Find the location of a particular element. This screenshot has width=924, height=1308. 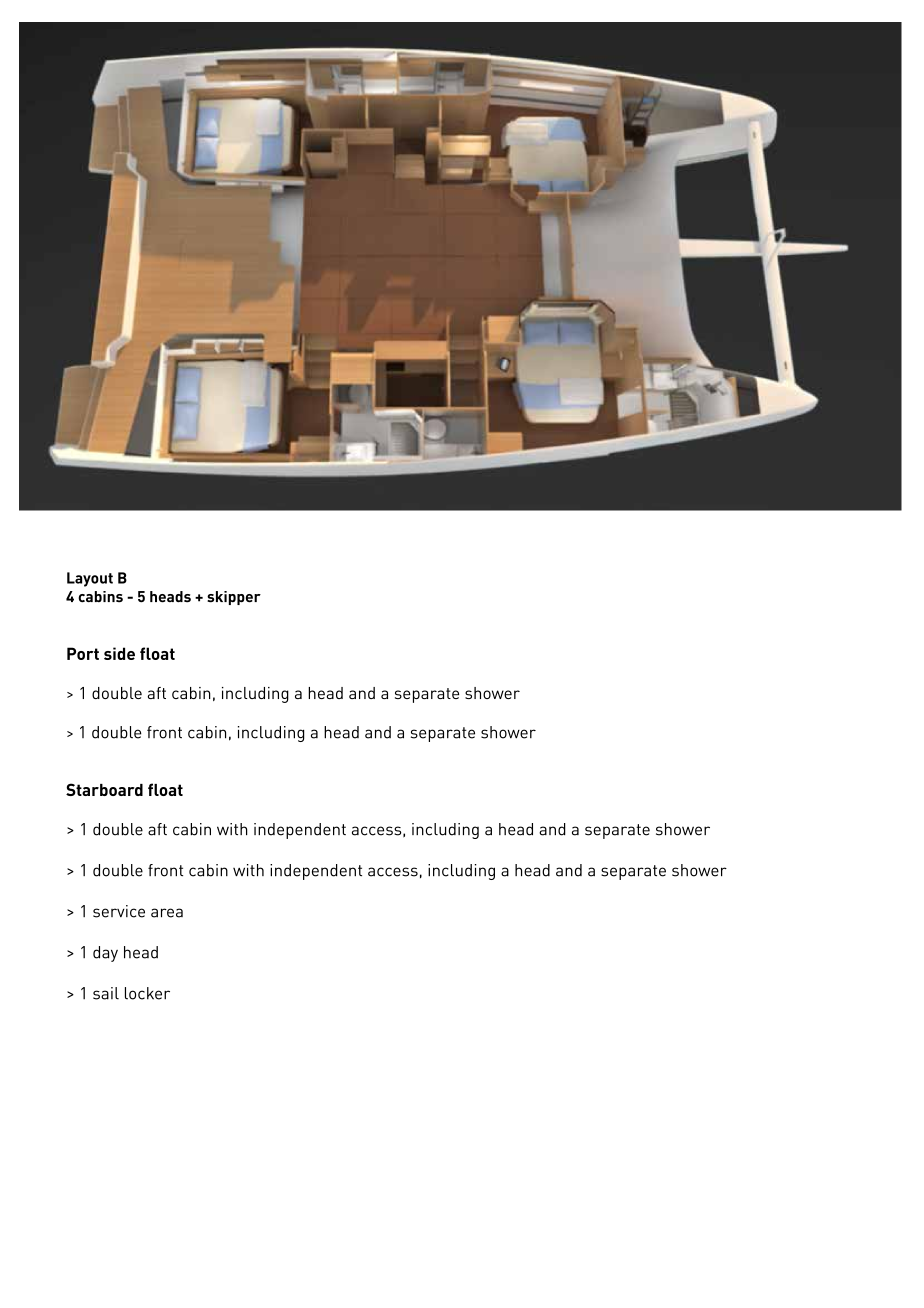

sail is located at coordinates (106, 993).
